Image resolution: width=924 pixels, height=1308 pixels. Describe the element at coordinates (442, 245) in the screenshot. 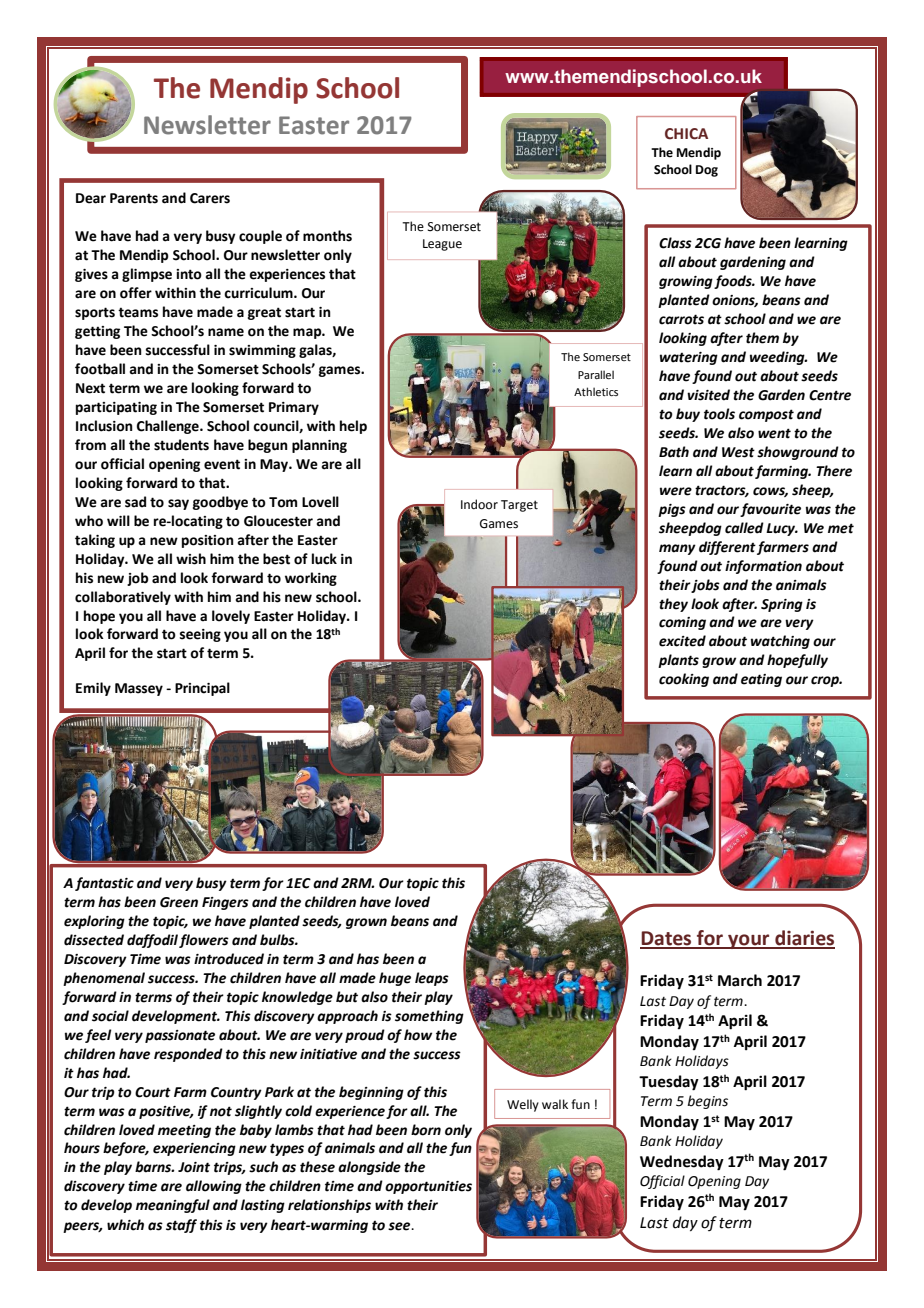

I see `League` at that location.
